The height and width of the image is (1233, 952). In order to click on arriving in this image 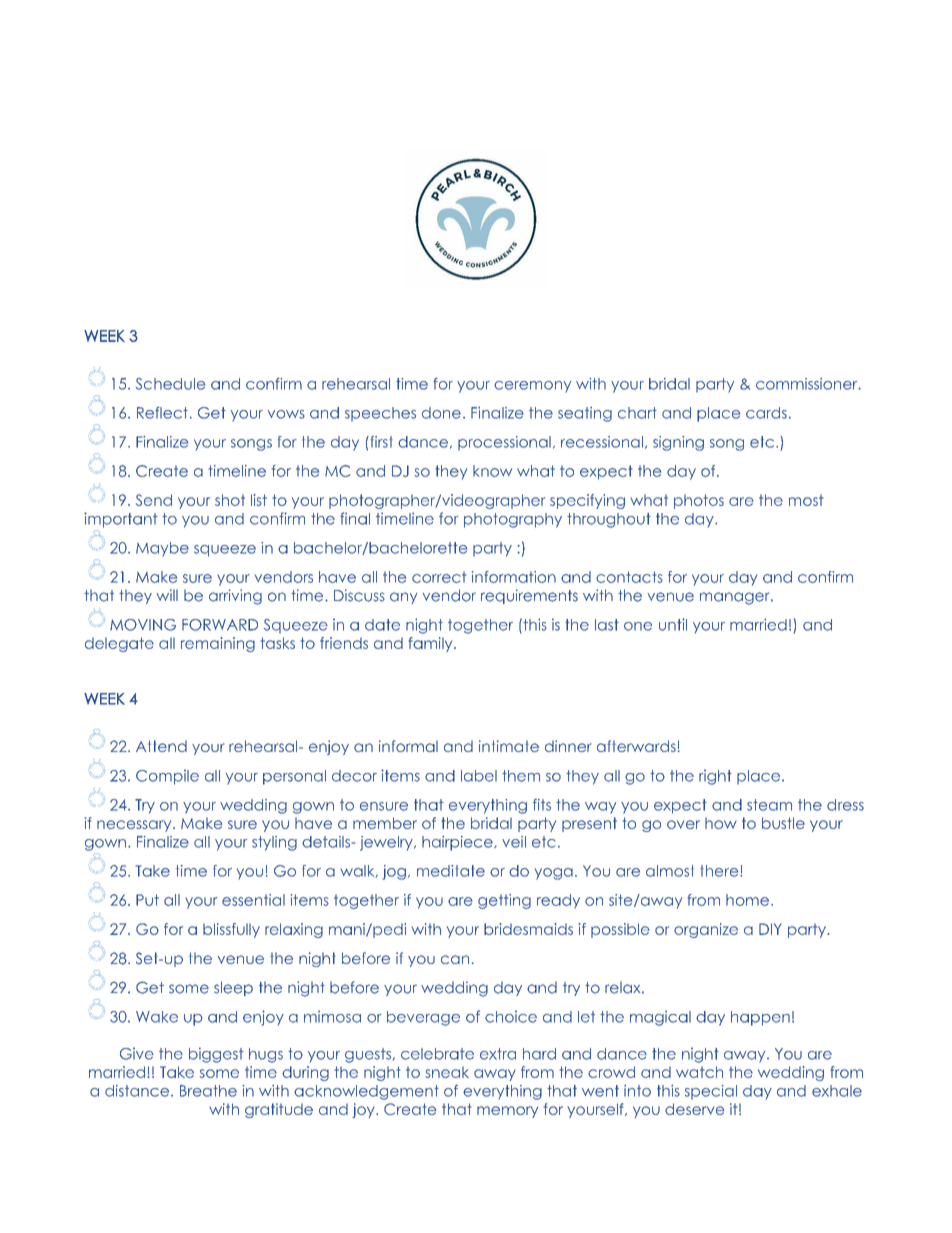, I will do `click(235, 597)`.
